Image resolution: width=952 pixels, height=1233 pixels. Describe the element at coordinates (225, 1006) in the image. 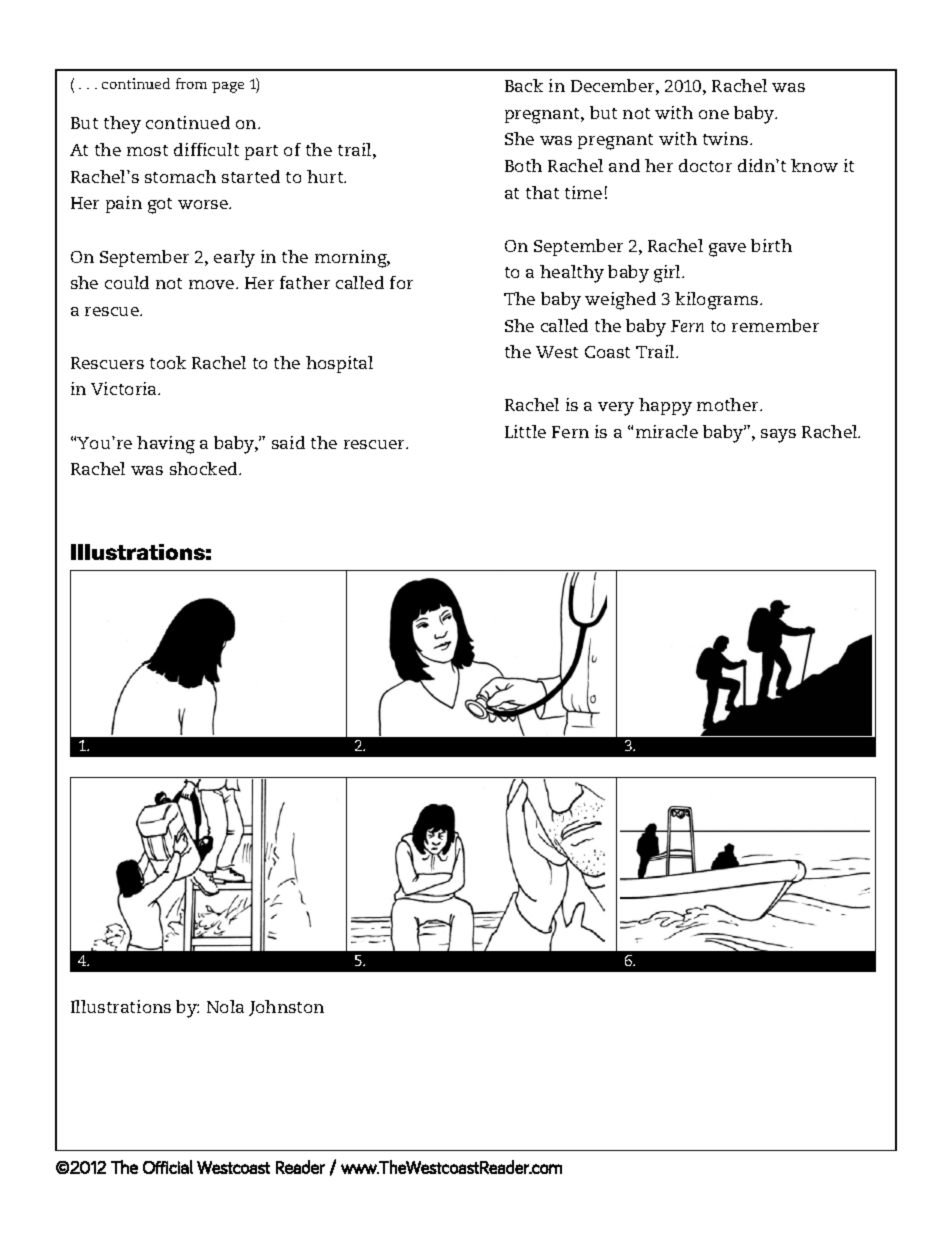

I see `Nola` at that location.
